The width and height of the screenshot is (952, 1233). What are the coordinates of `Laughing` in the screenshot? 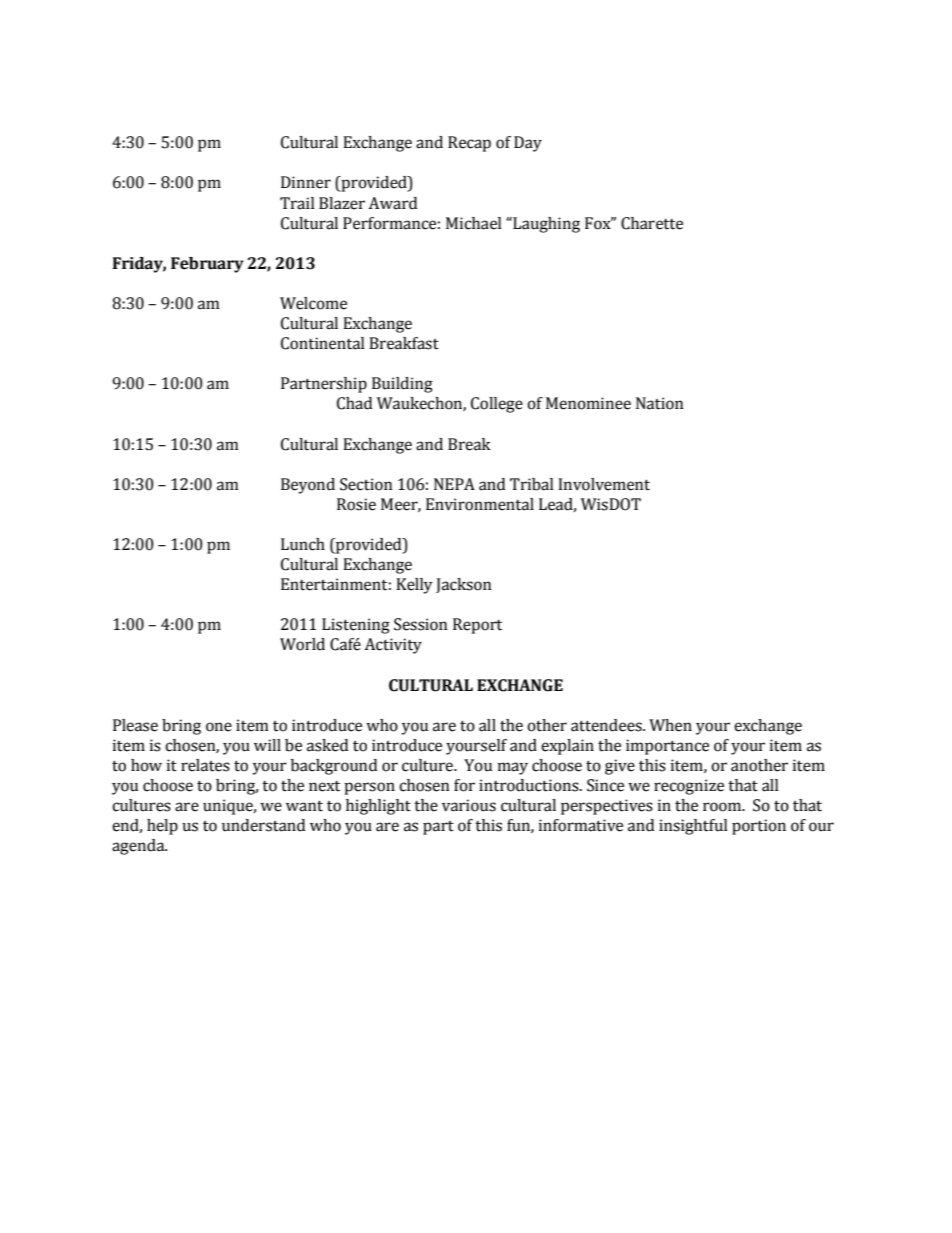 It's located at (545, 225).
